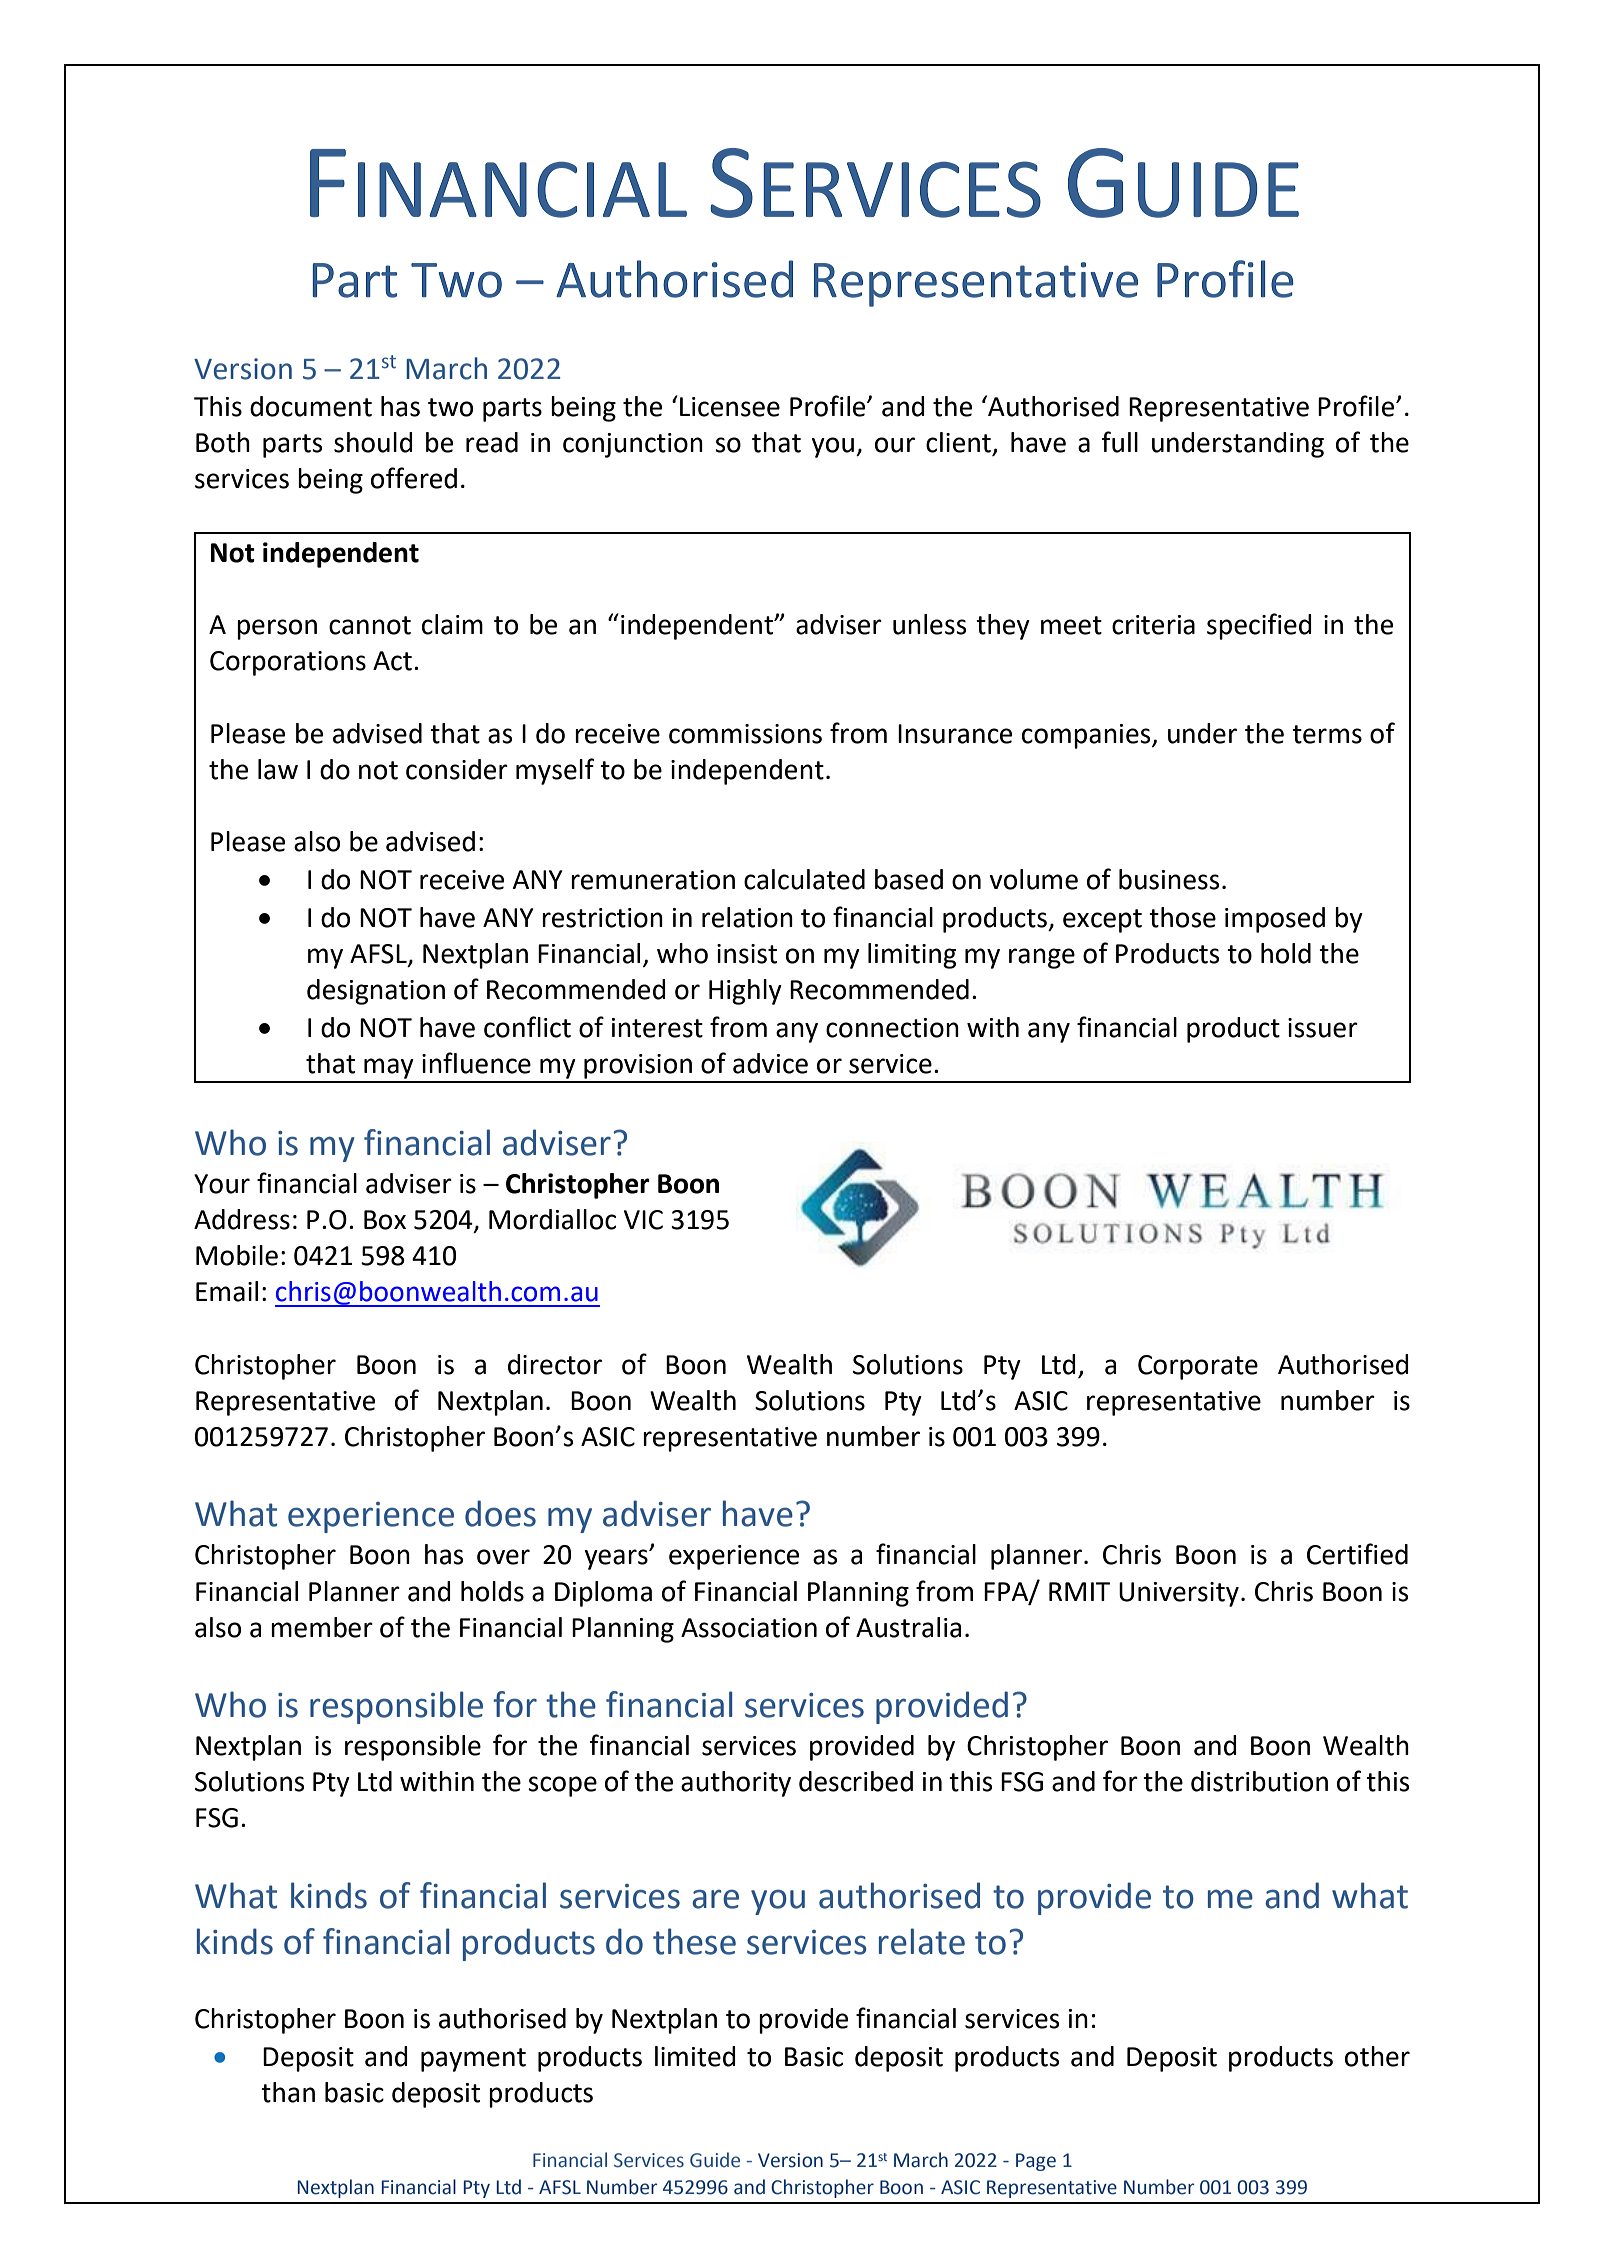 The width and height of the document is (1604, 2268). What do you see at coordinates (288, 2092) in the document?
I see `than` at bounding box center [288, 2092].
